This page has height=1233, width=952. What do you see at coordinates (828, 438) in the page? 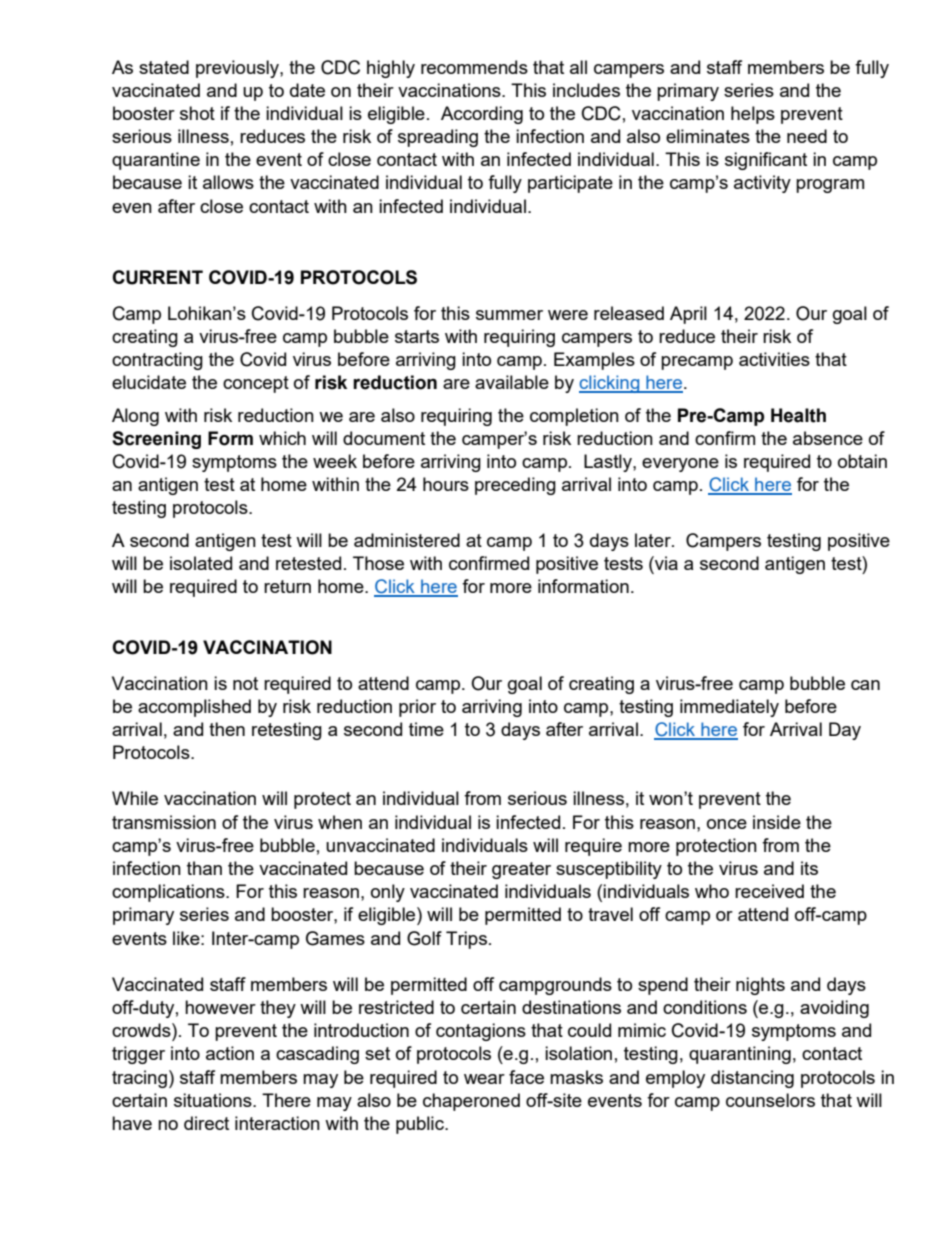
I see `absence` at bounding box center [828, 438].
